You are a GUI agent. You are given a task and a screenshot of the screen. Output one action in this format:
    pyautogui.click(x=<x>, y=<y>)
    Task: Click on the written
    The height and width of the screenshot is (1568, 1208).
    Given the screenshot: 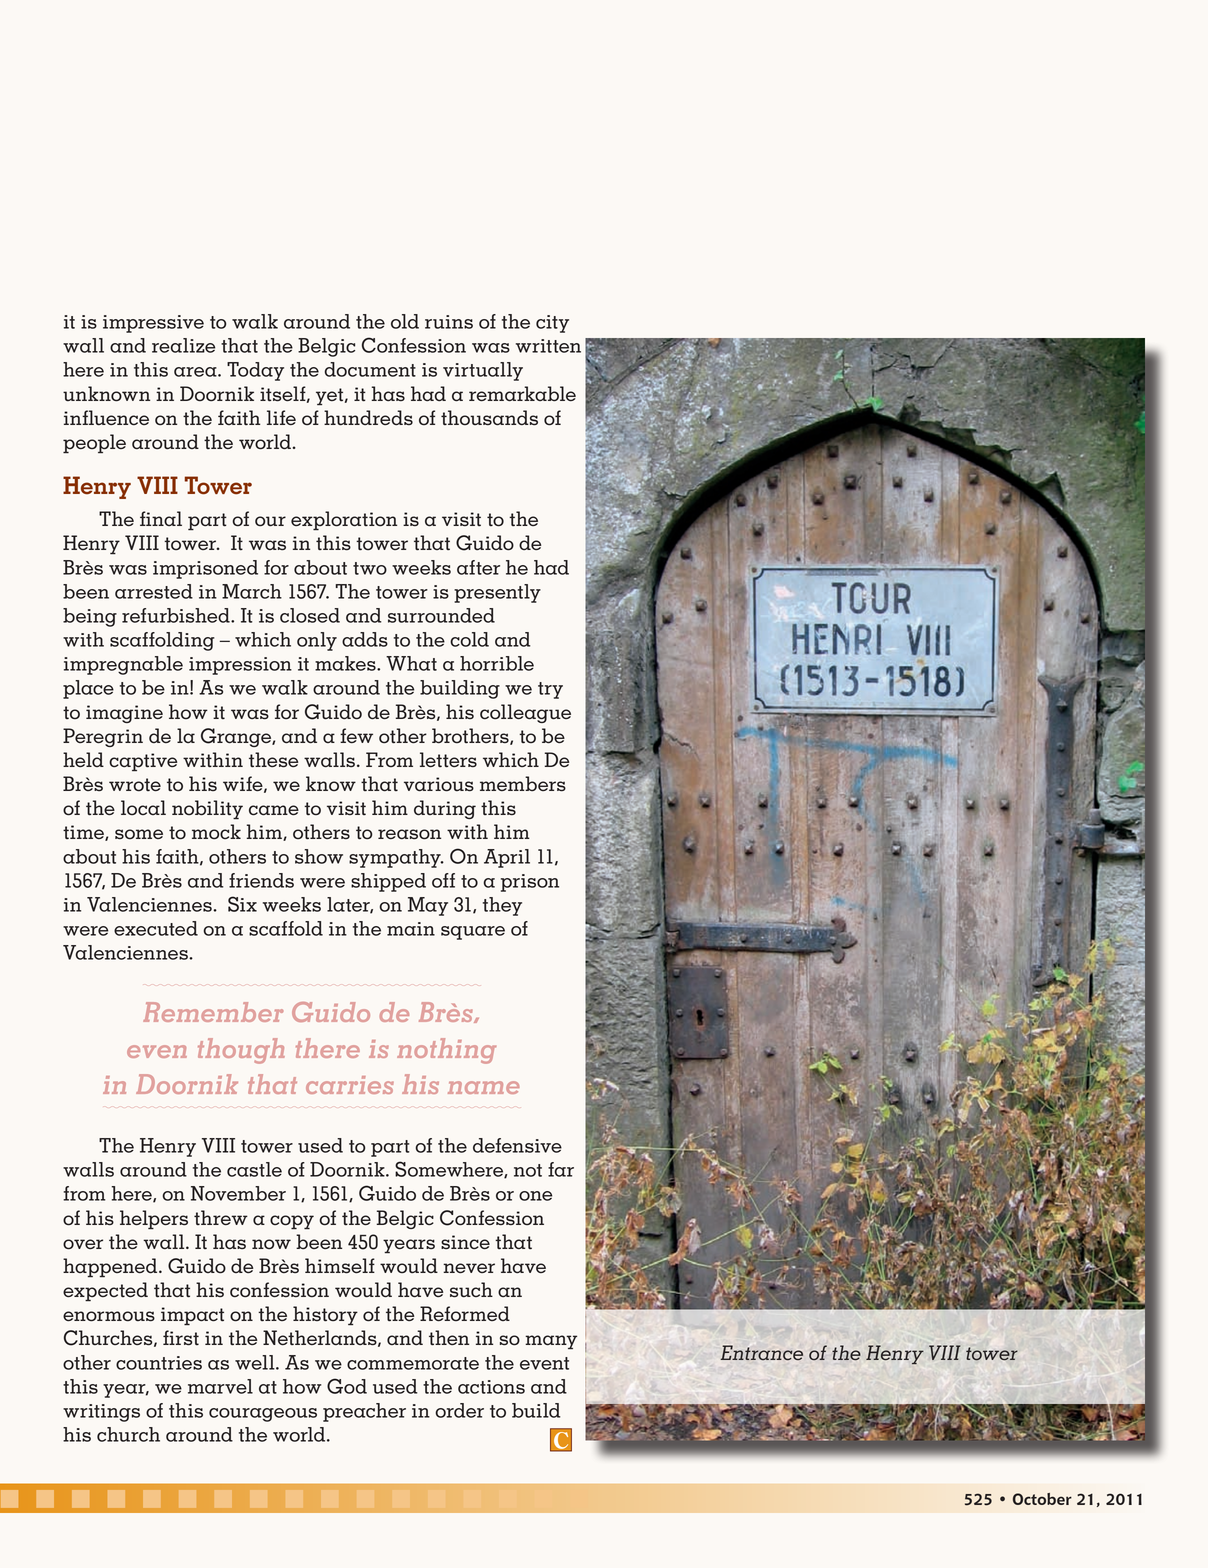 What is the action you would take?
    pyautogui.click(x=548, y=346)
